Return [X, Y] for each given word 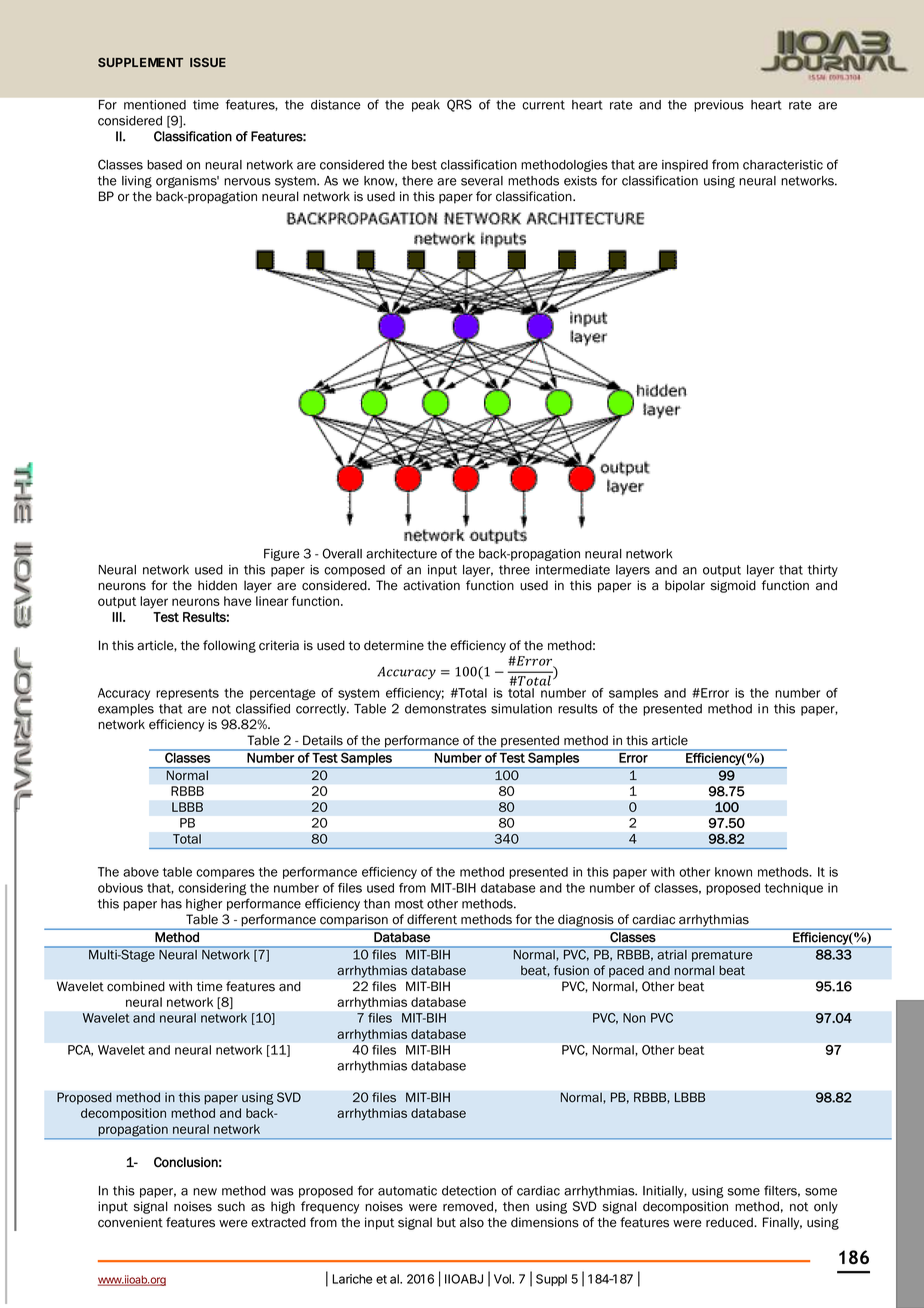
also [472, 1222]
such [231, 1206]
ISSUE [208, 62]
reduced [730, 1222]
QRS [459, 105]
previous [719, 106]
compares [225, 874]
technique [794, 889]
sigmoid [733, 586]
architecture [401, 554]
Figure [282, 555]
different [432, 919]
